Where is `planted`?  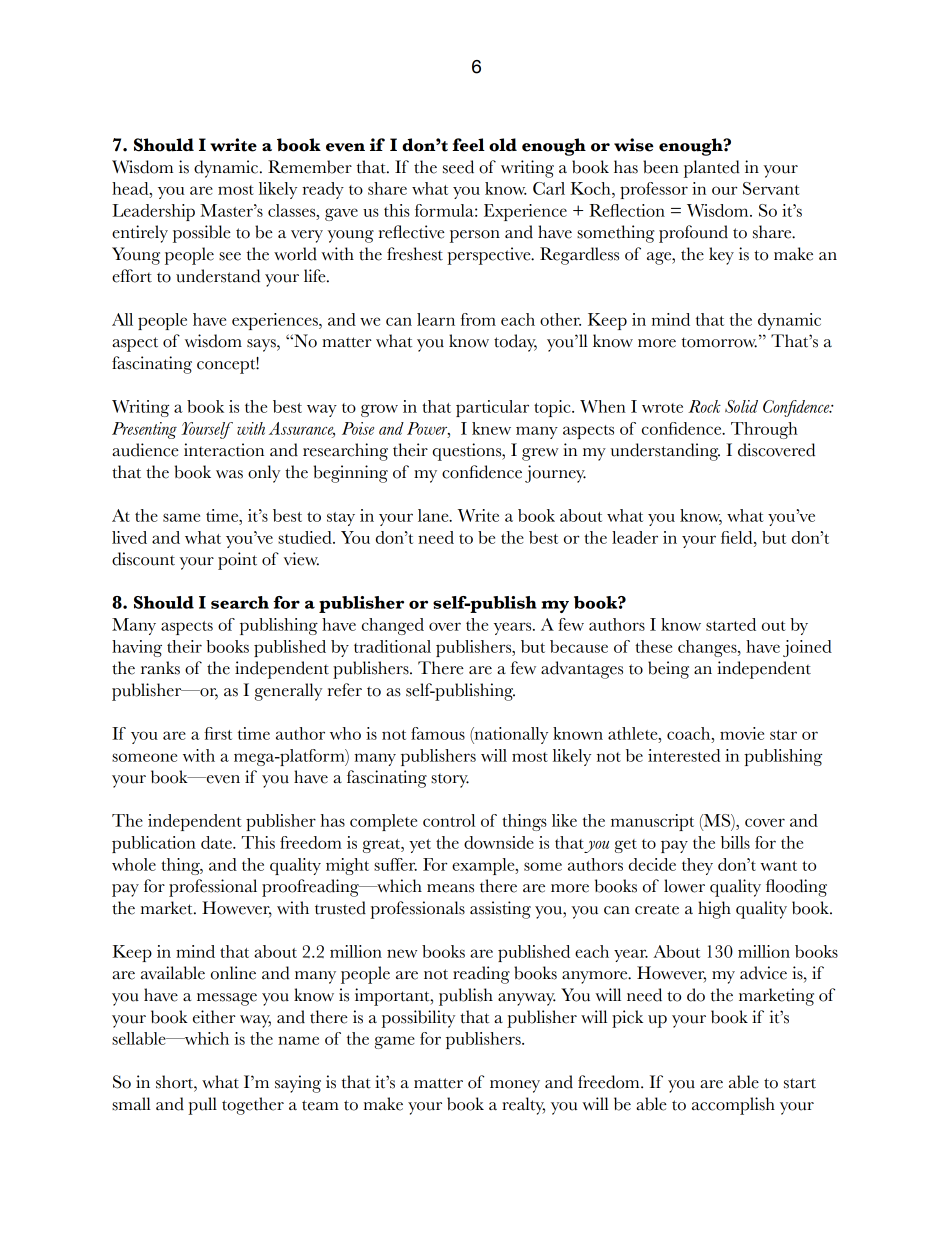 planted is located at coordinates (712, 169).
